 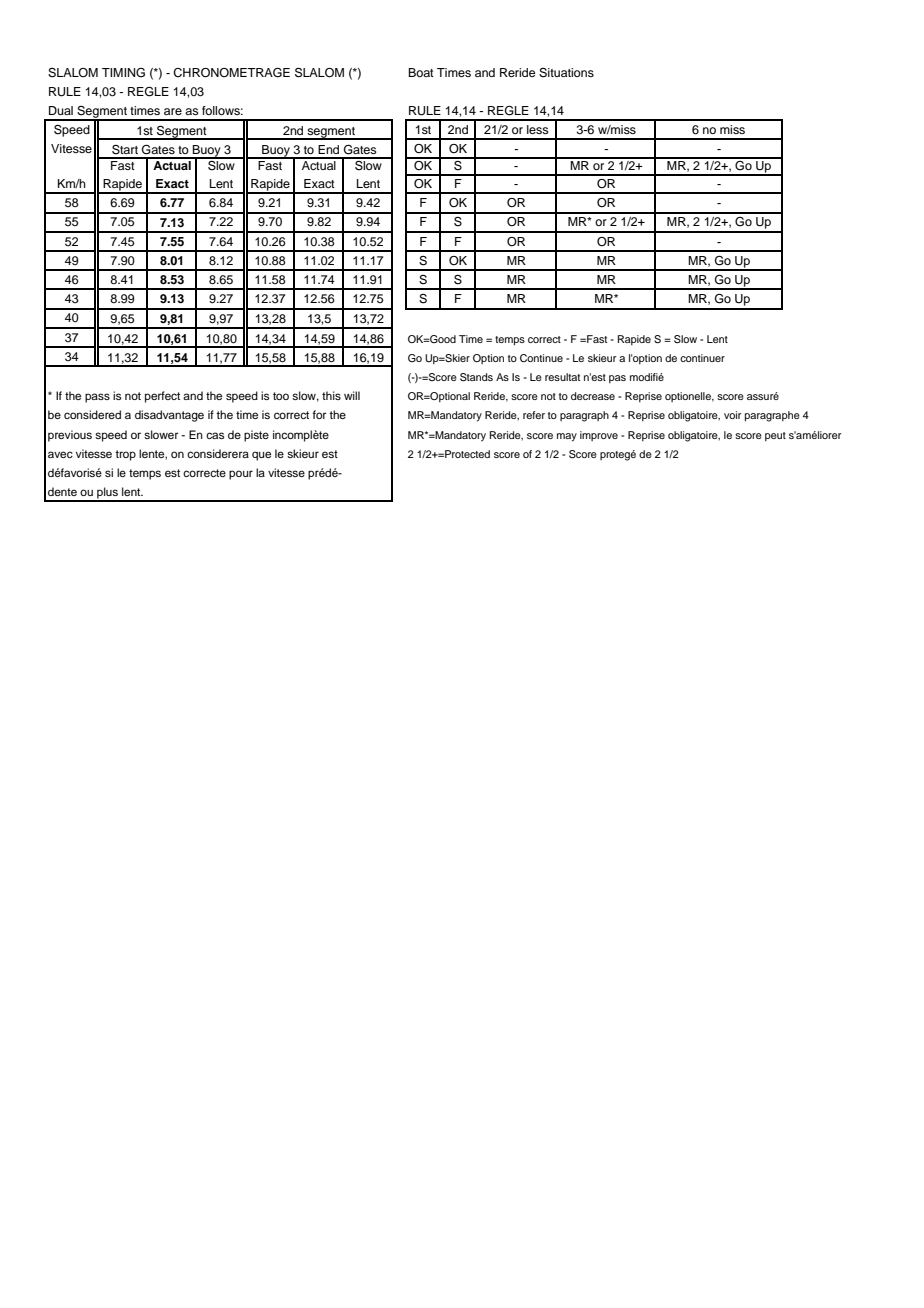 I want to click on Boat, so click(x=421, y=72).
